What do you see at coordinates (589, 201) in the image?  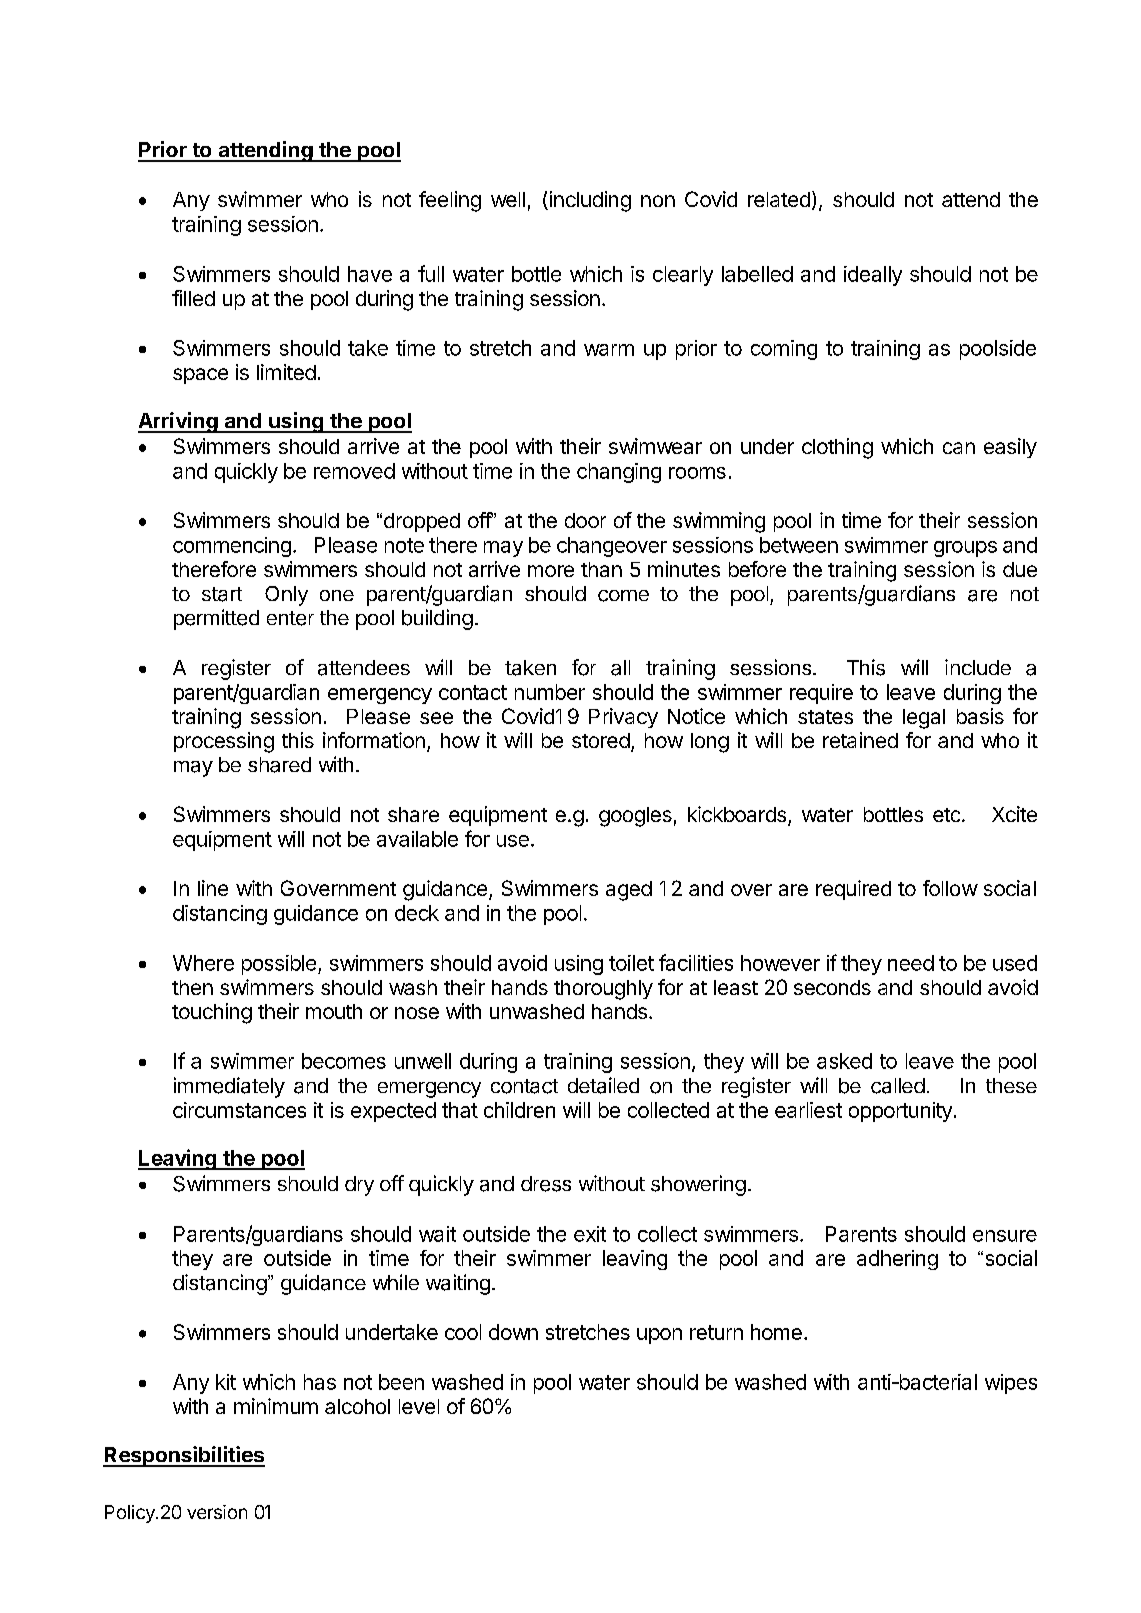 I see `including` at bounding box center [589, 201].
